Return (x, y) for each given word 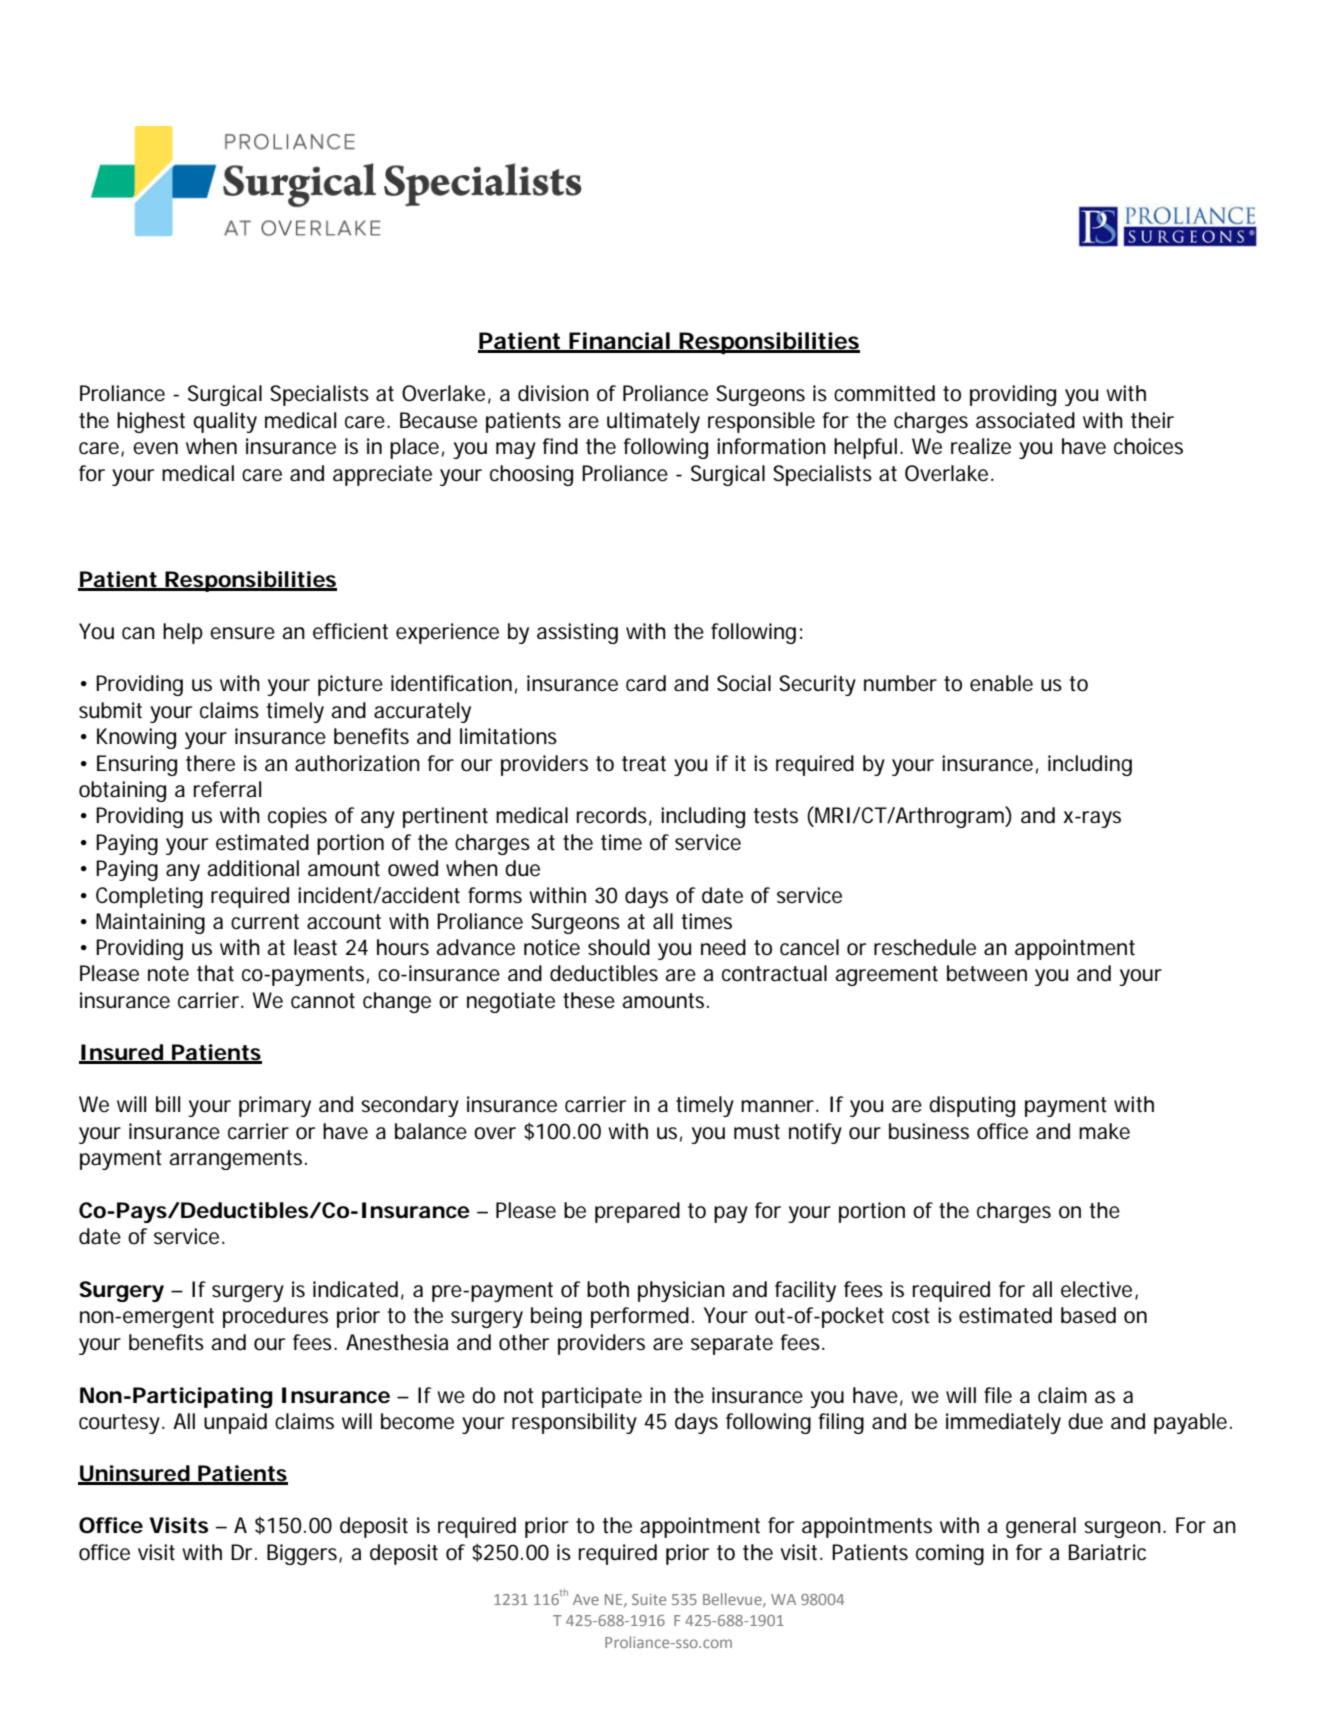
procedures (275, 1317)
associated (1025, 420)
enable (1001, 683)
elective (1096, 1289)
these (589, 1000)
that (215, 973)
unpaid (235, 1423)
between (987, 973)
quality (225, 422)
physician (681, 1291)
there (210, 763)
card (646, 683)
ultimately (653, 422)
